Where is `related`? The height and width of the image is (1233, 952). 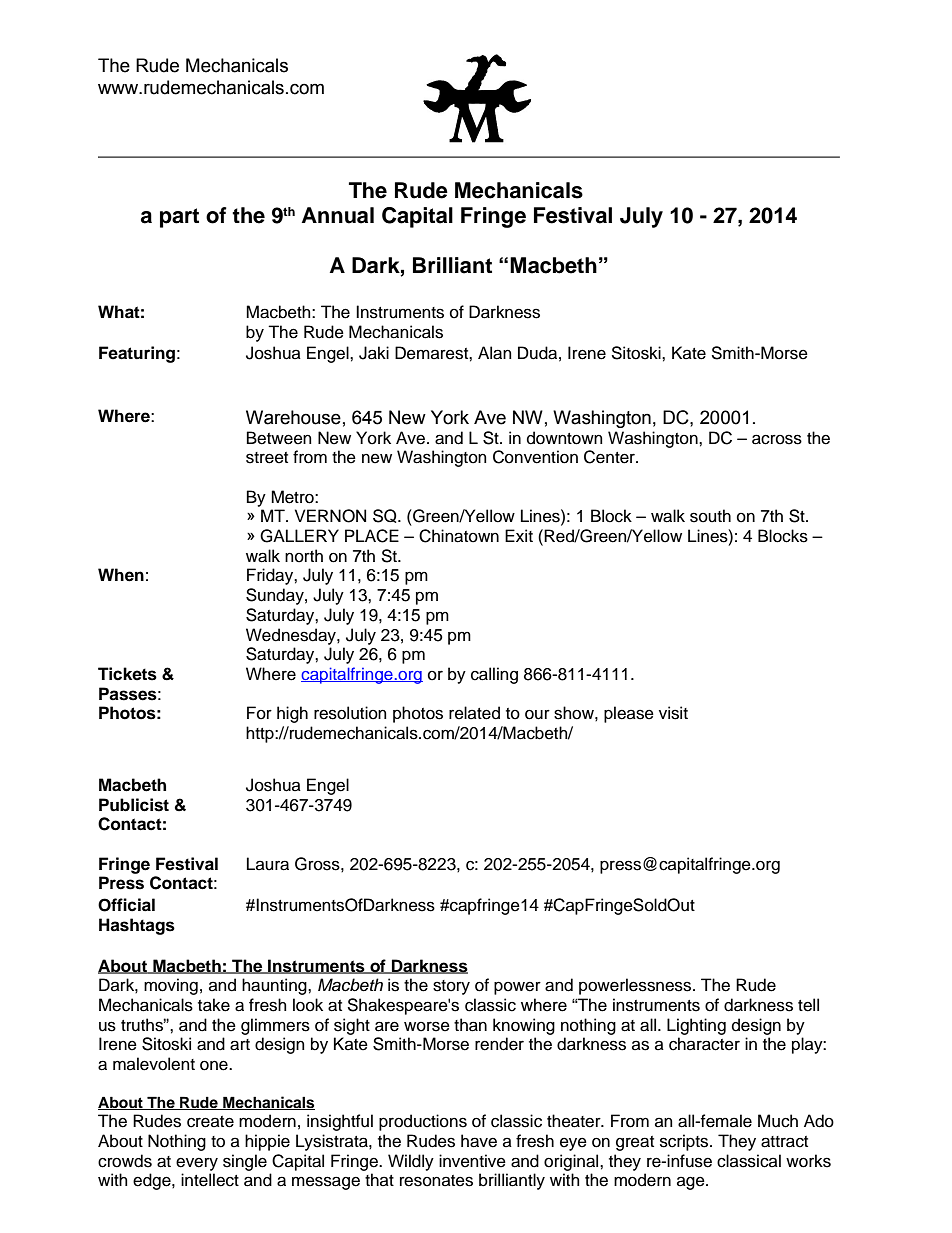
related is located at coordinates (474, 713).
